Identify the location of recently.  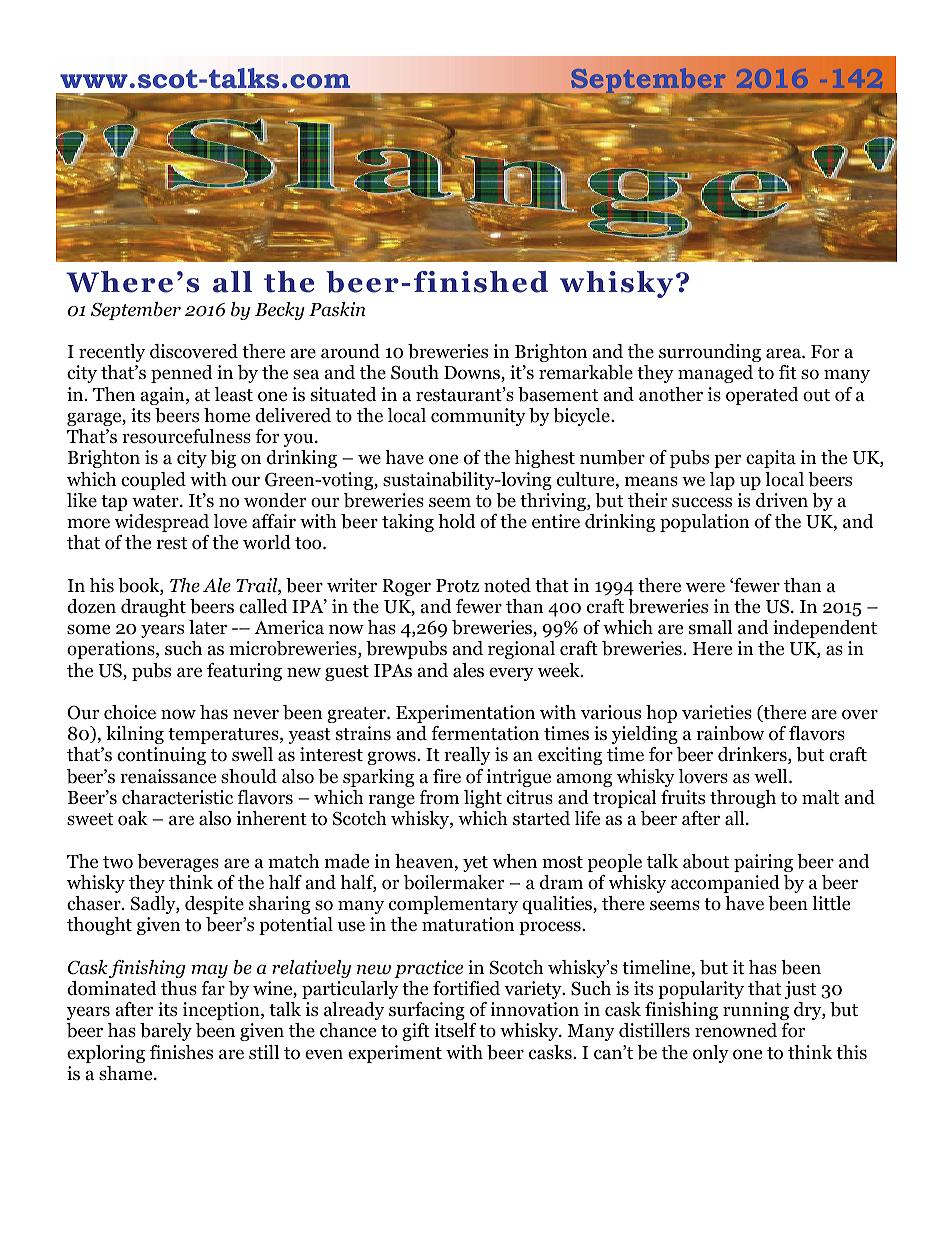
(112, 353).
